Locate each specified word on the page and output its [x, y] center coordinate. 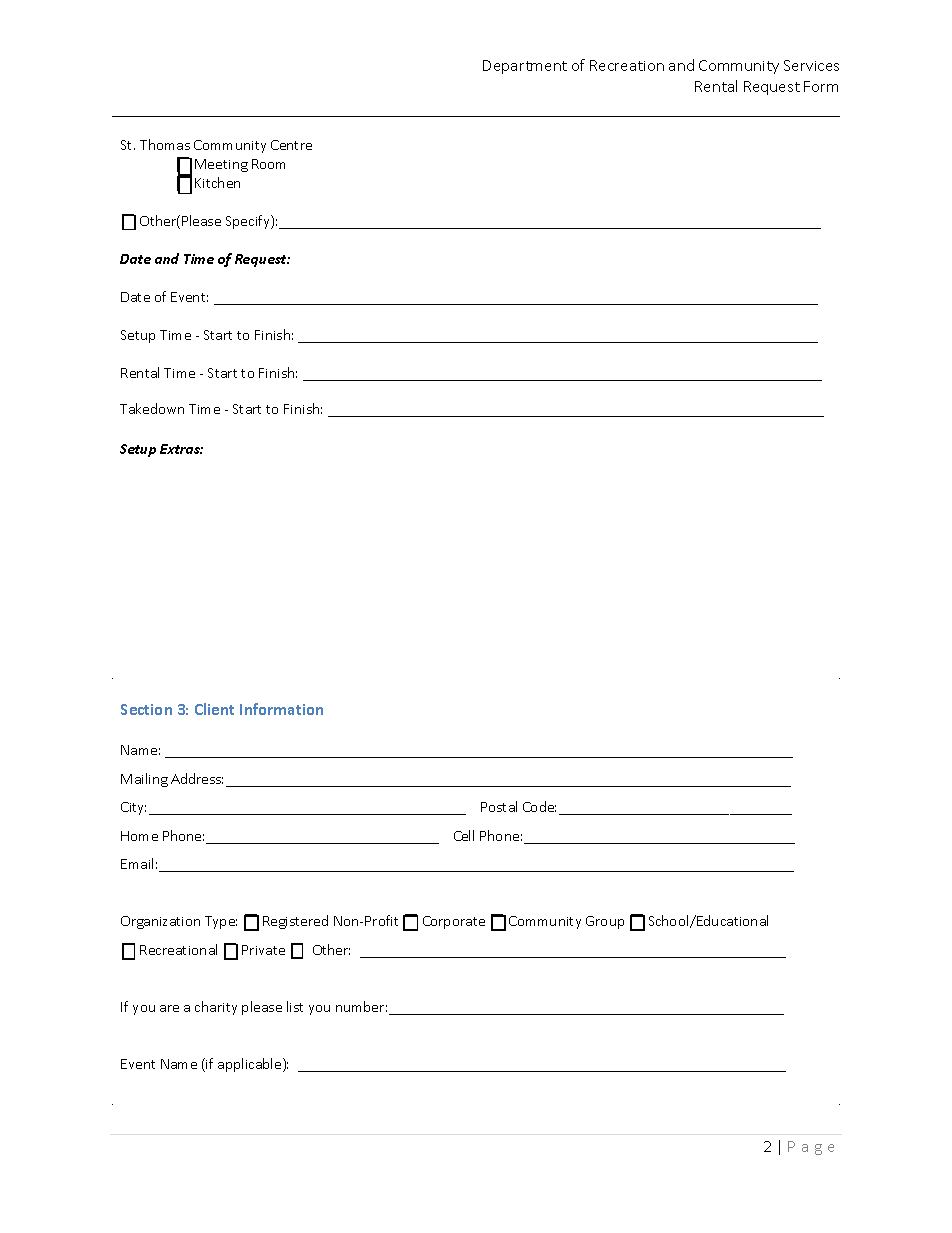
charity [216, 1008]
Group [605, 922]
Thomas [165, 144]
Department [525, 67]
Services [811, 65]
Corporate [454, 922]
